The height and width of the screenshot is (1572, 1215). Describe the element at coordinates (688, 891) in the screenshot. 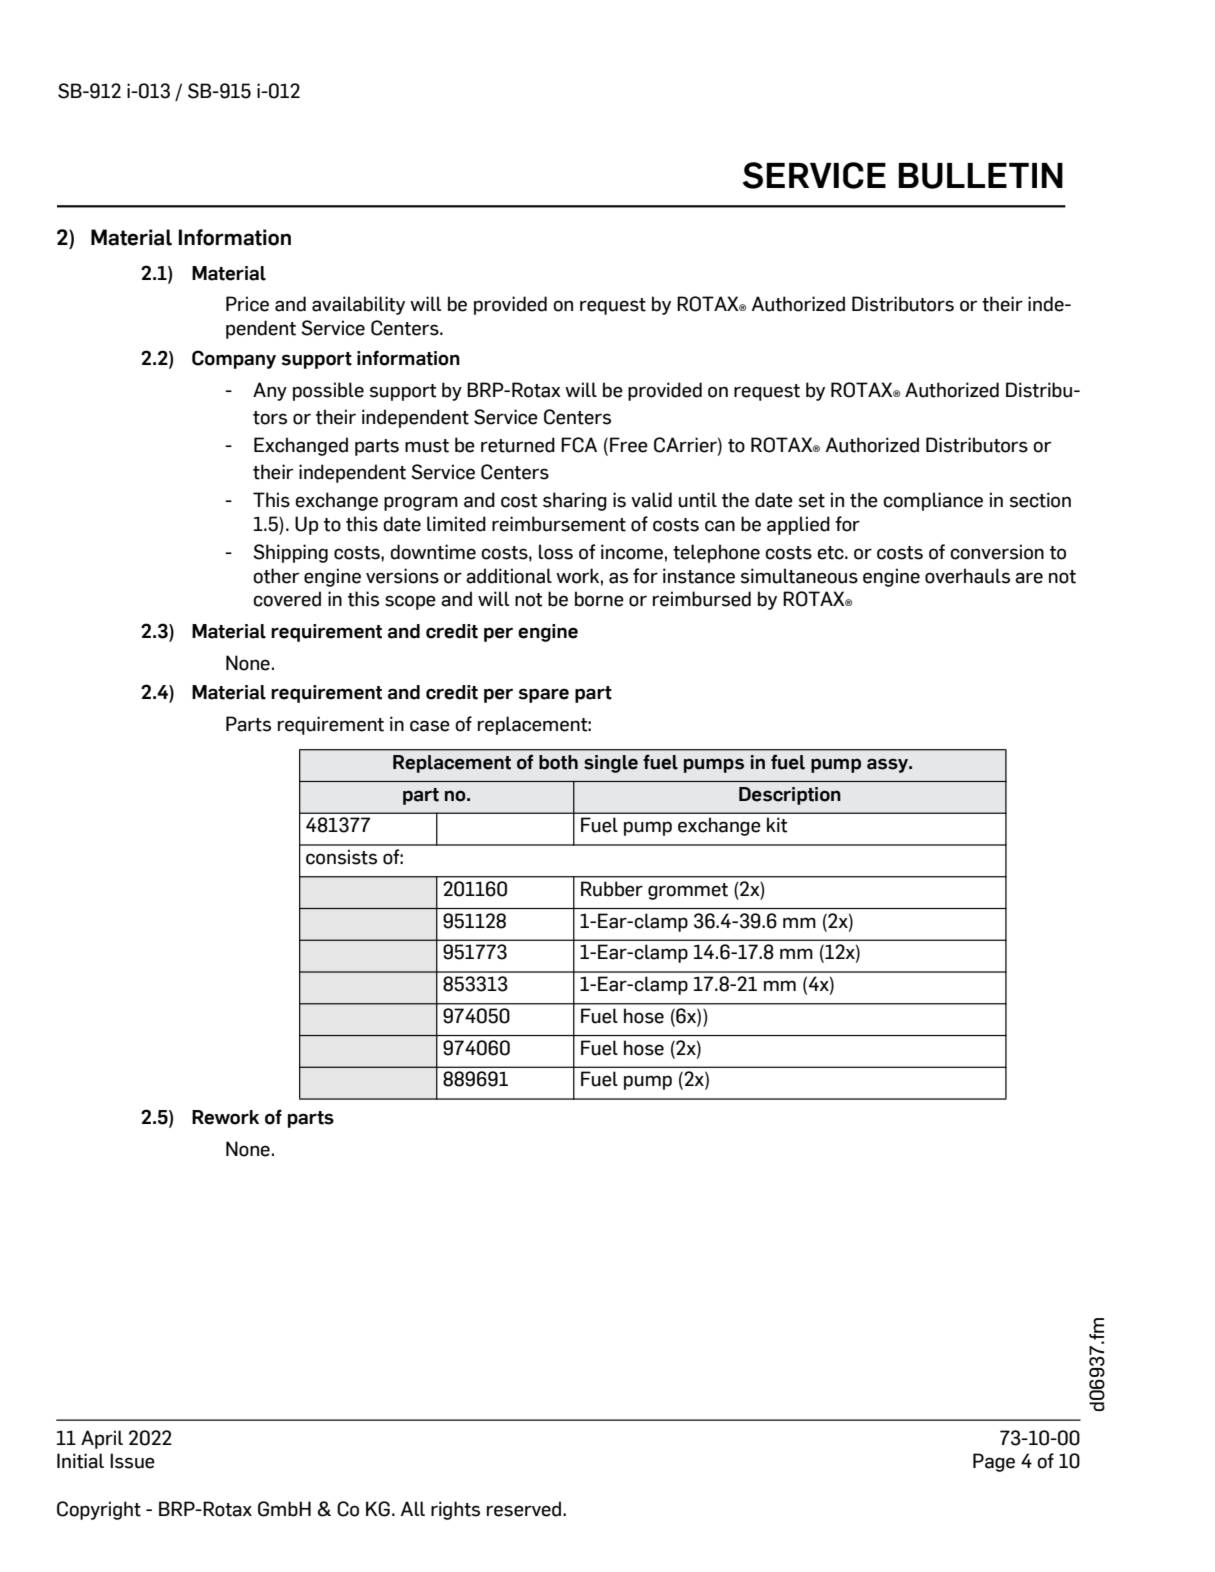

I see `grommet` at that location.
